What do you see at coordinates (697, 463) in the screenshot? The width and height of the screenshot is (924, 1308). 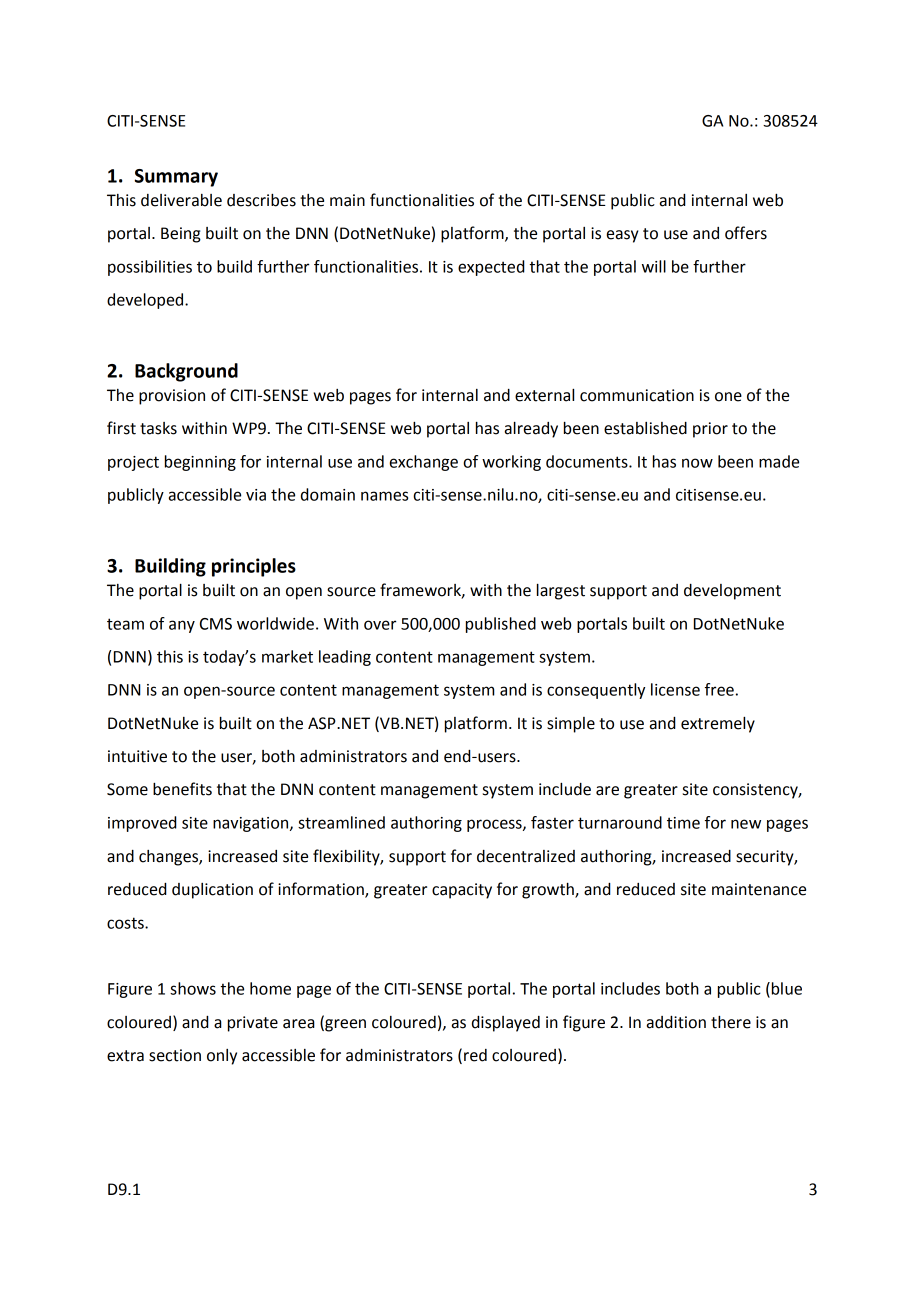 I see `now` at bounding box center [697, 463].
